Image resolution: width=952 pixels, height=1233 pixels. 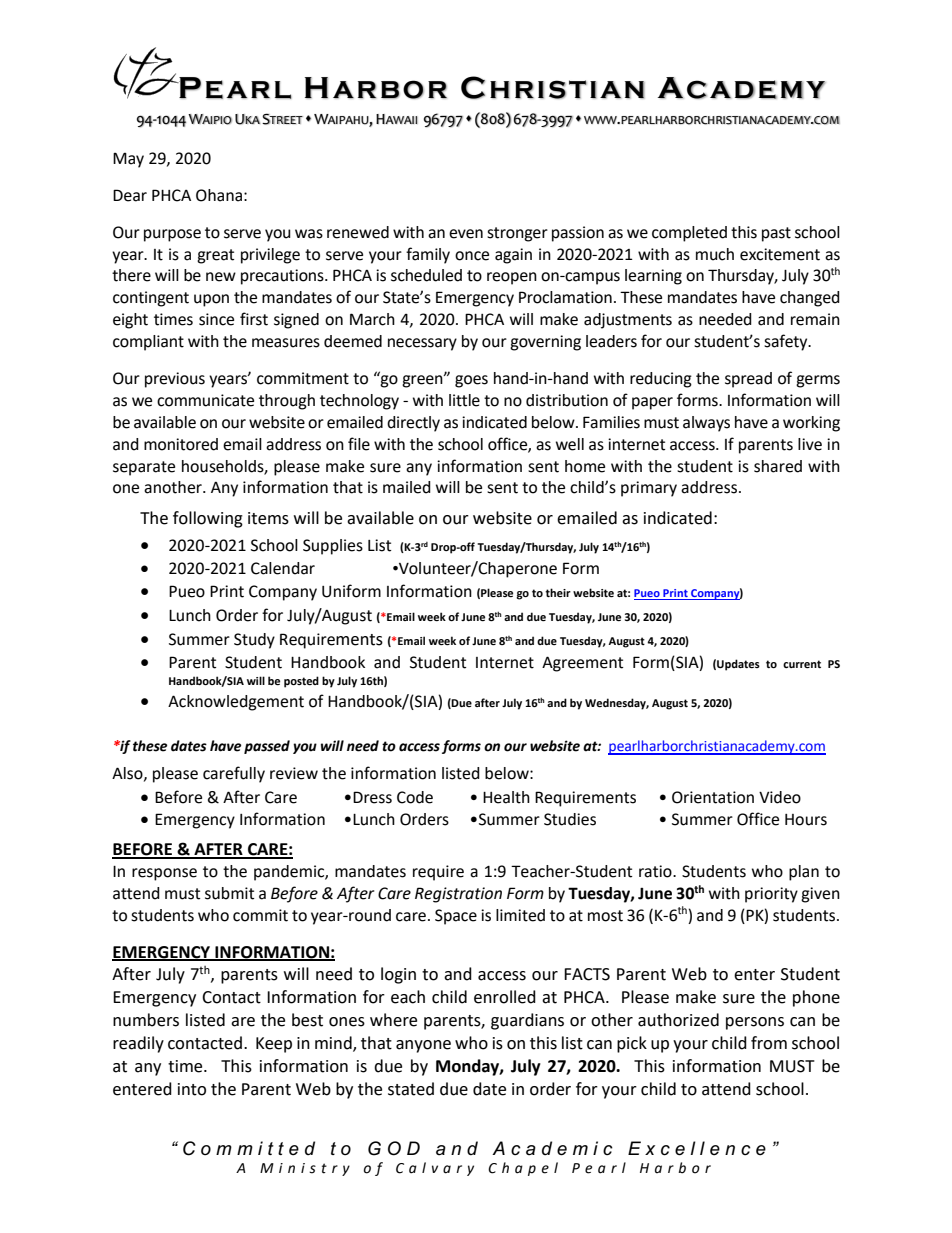 What do you see at coordinates (254, 641) in the screenshot?
I see `Study` at bounding box center [254, 641].
